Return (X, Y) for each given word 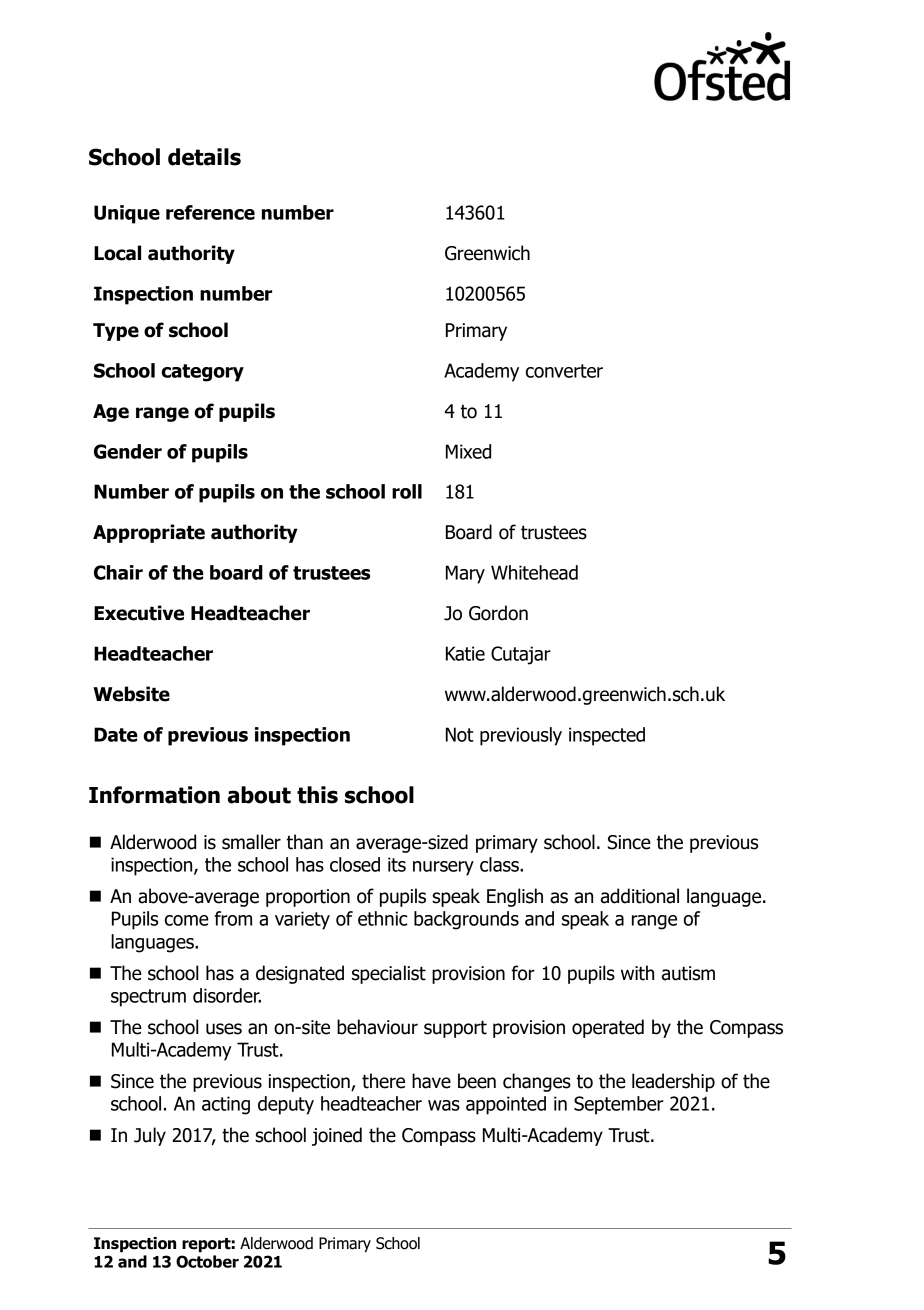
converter (564, 371)
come (187, 920)
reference (210, 212)
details (204, 157)
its (397, 864)
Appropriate (149, 533)
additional (640, 896)
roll (407, 491)
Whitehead (534, 572)
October (207, 1261)
